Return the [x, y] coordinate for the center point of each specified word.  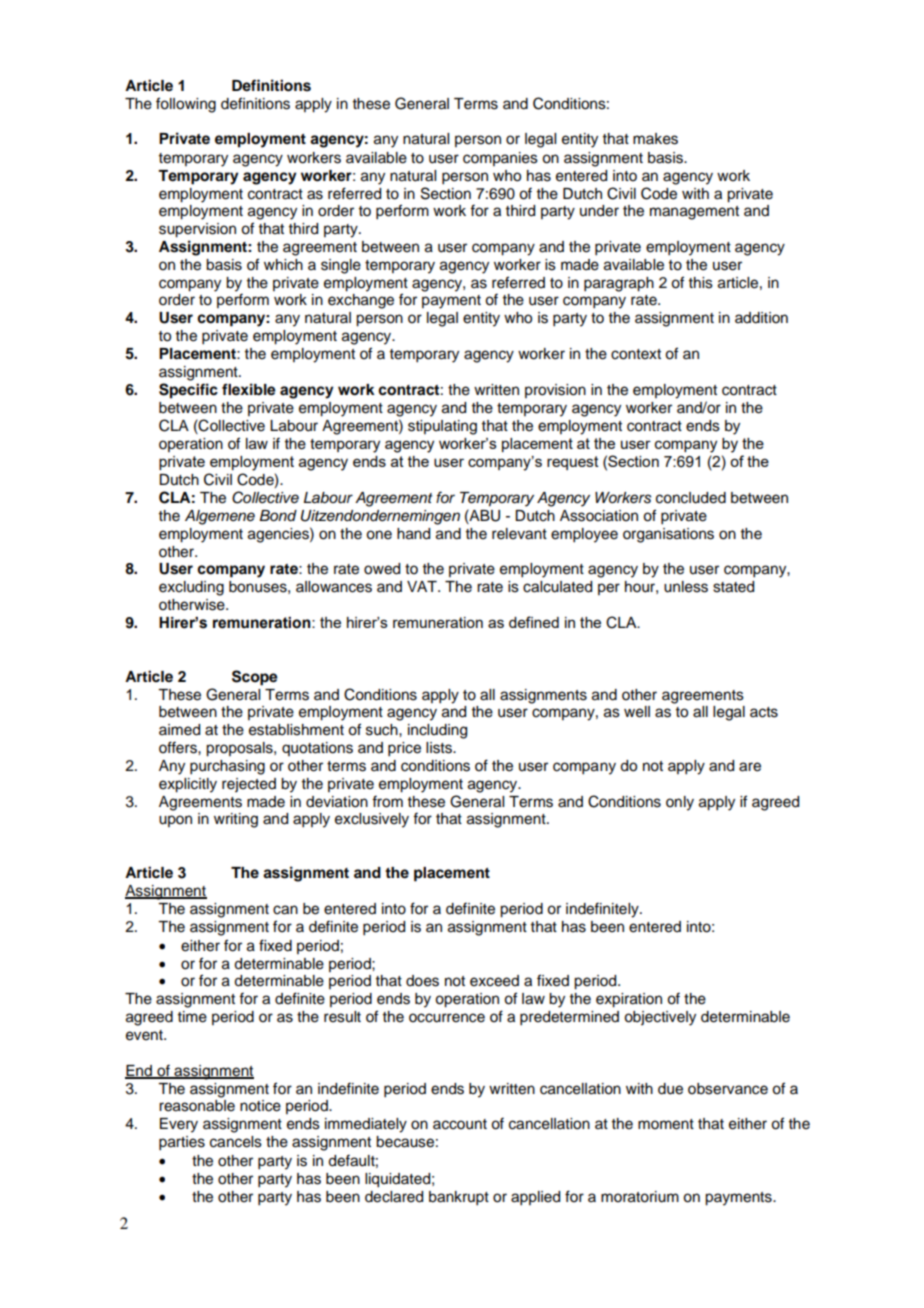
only [680, 803]
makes [655, 139]
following [186, 105]
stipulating [442, 427]
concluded [691, 498]
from [387, 801]
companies [500, 159]
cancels [236, 1142]
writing [236, 820]
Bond [278, 516]
